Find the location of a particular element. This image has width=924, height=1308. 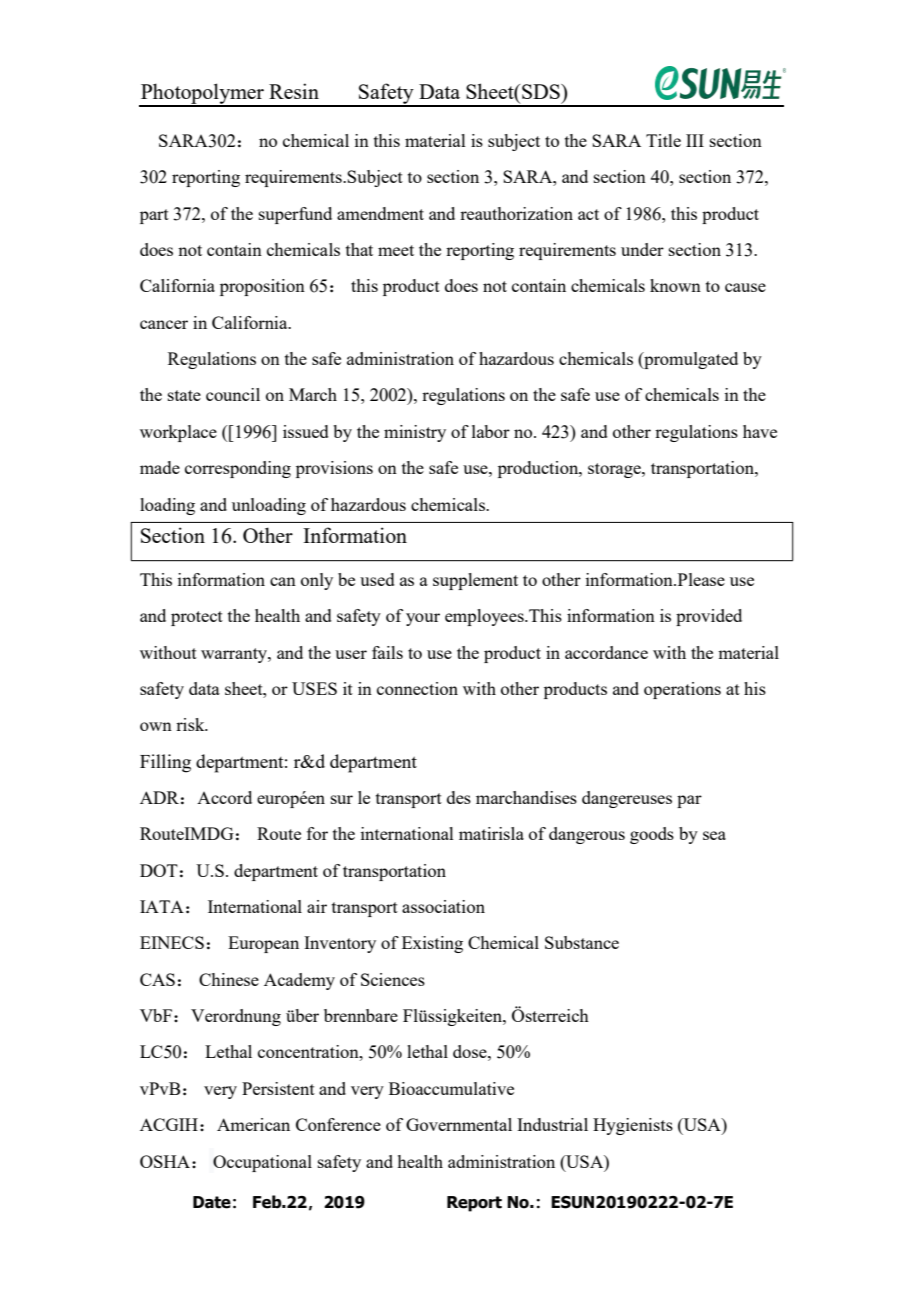

III is located at coordinates (695, 140).
